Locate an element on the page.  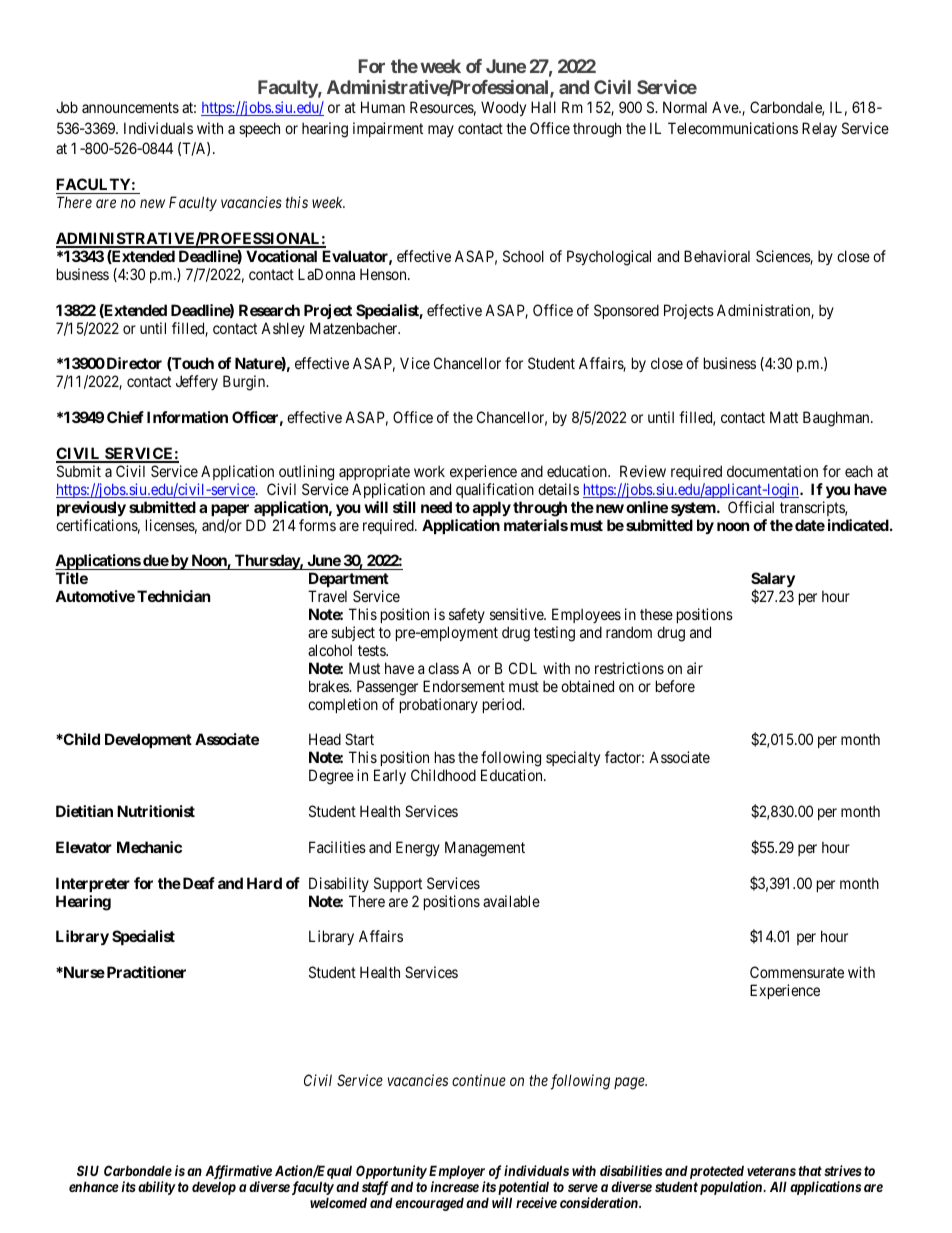
may is located at coordinates (441, 131).
